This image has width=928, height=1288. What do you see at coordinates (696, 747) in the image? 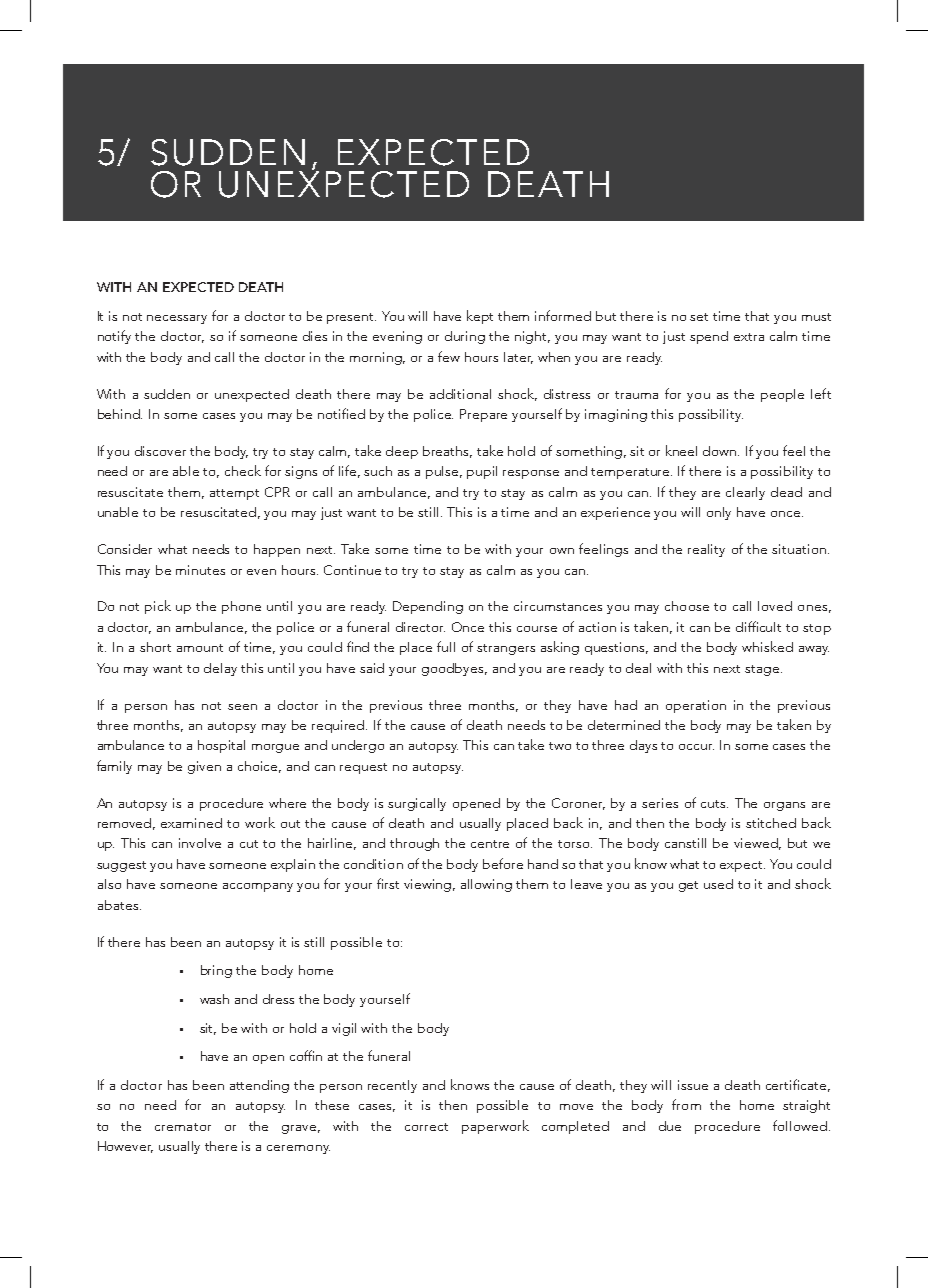
I see `occur` at bounding box center [696, 747].
